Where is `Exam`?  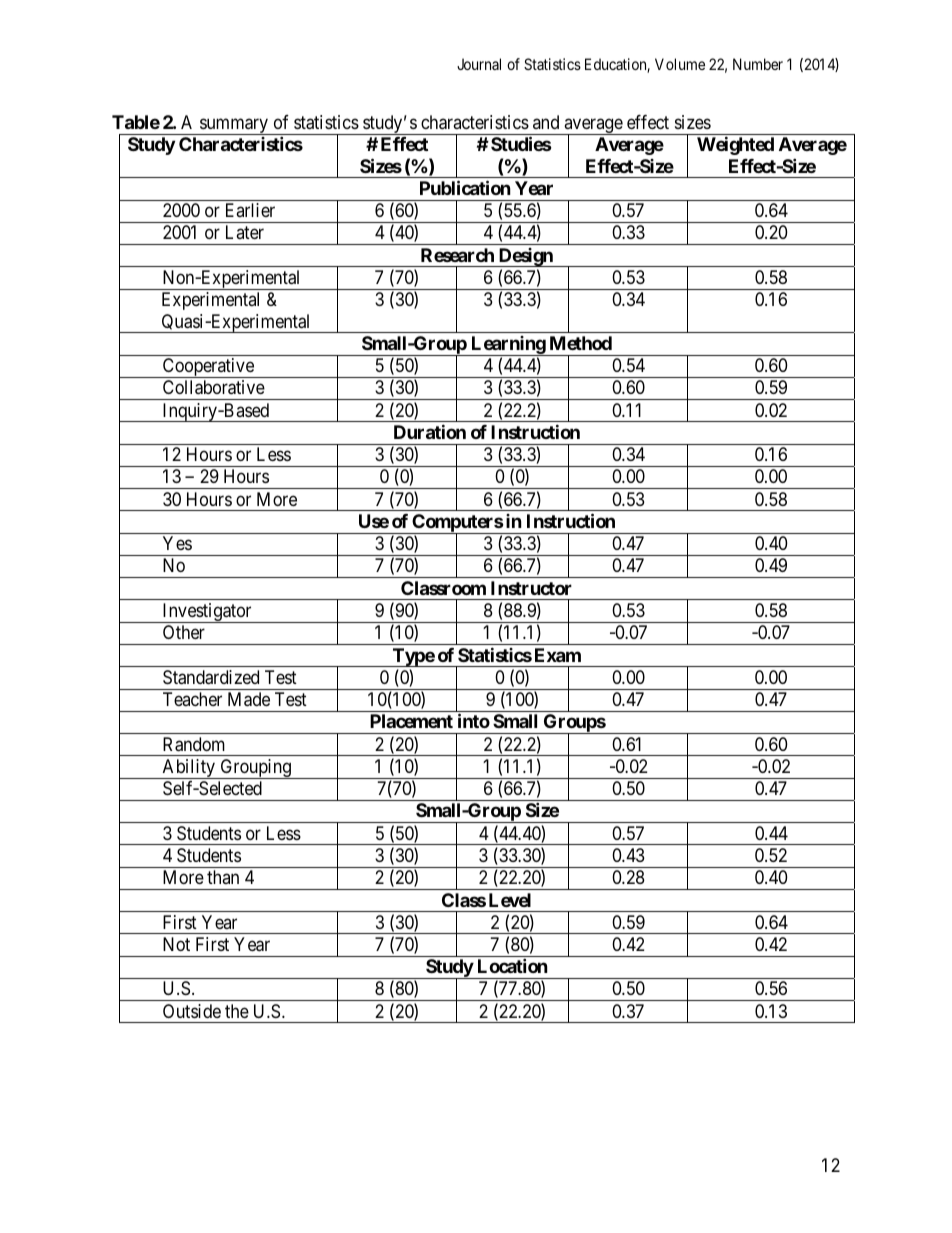
Exam is located at coordinates (558, 655).
